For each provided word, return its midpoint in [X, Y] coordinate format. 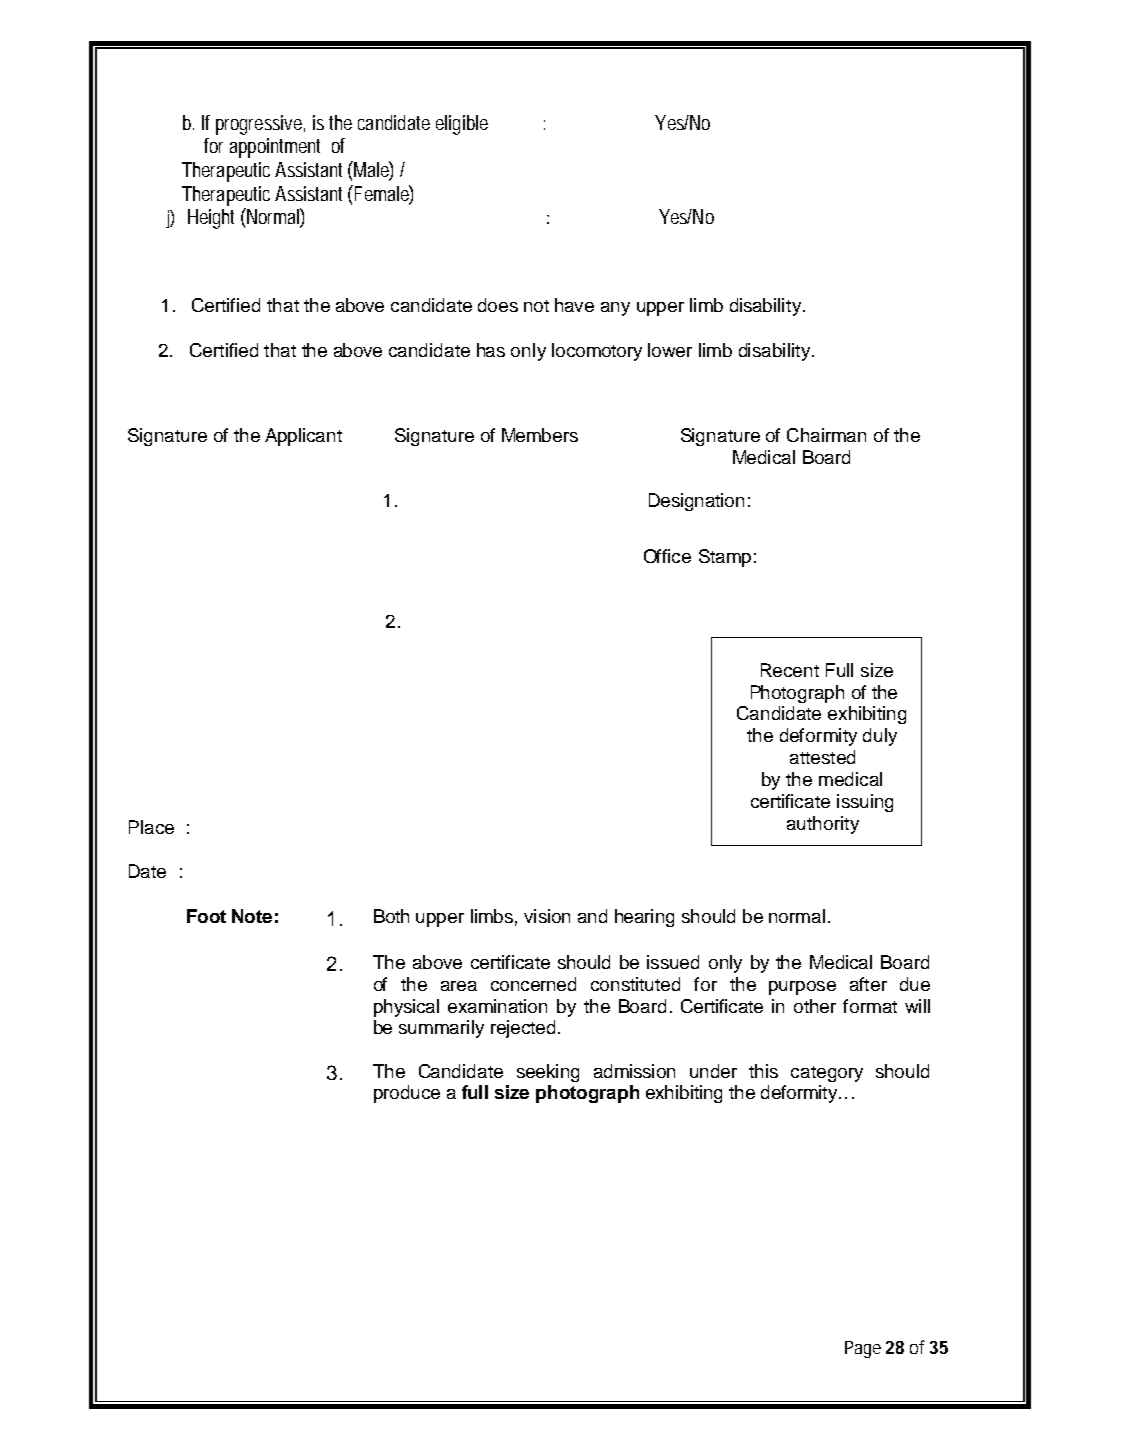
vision [547, 916]
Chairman [826, 435]
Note [252, 916]
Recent [790, 670]
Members [540, 435]
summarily [441, 1029]
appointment [275, 148]
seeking [548, 1073]
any [615, 309]
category [827, 1074]
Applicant [303, 437]
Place [151, 827]
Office [667, 556]
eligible [462, 125]
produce [407, 1094]
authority [823, 825]
